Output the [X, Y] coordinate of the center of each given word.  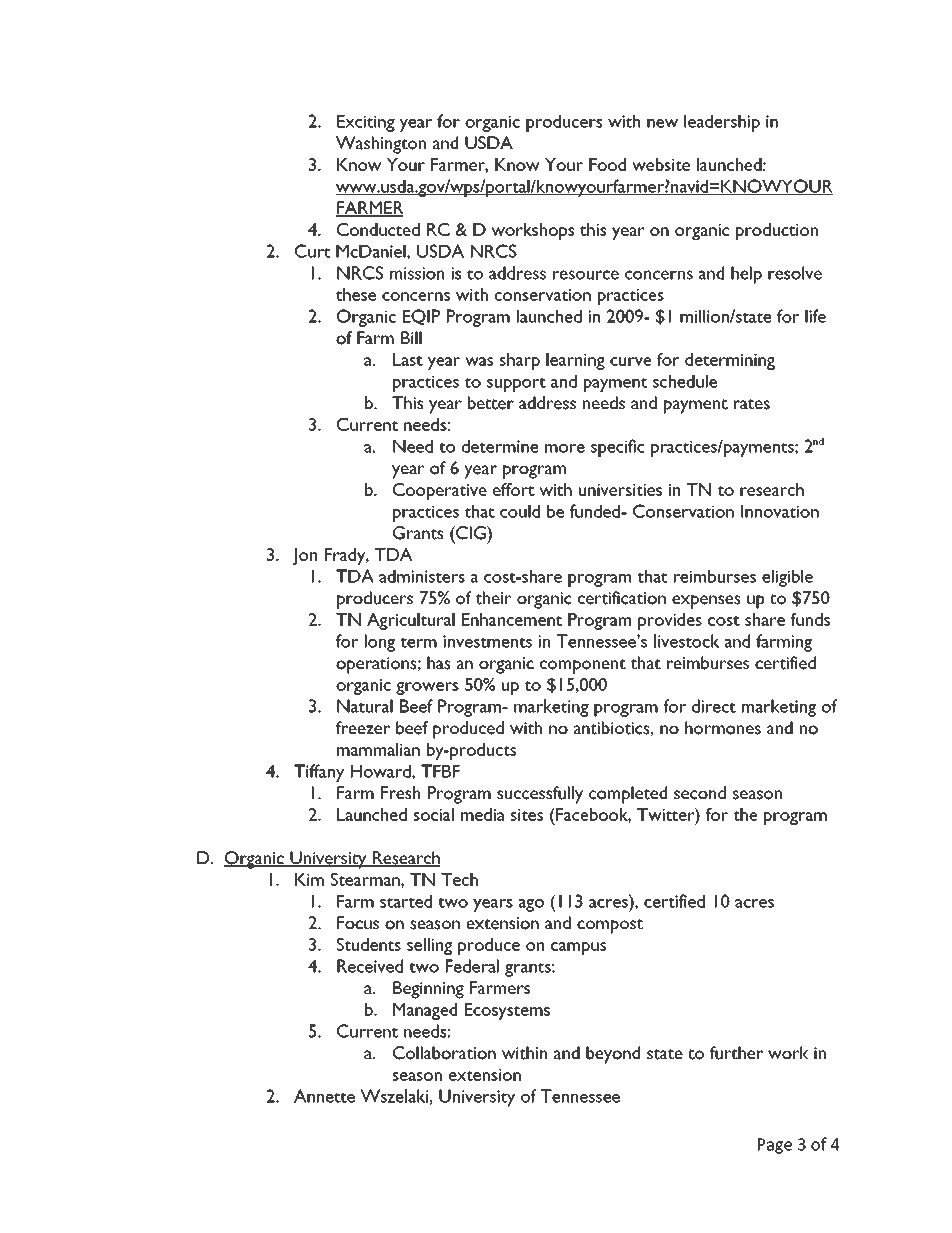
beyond [613, 1055]
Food [607, 164]
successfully [540, 795]
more [565, 448]
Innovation [780, 511]
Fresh [400, 793]
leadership [722, 123]
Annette [324, 1096]
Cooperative [440, 491]
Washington [381, 145]
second [700, 793]
